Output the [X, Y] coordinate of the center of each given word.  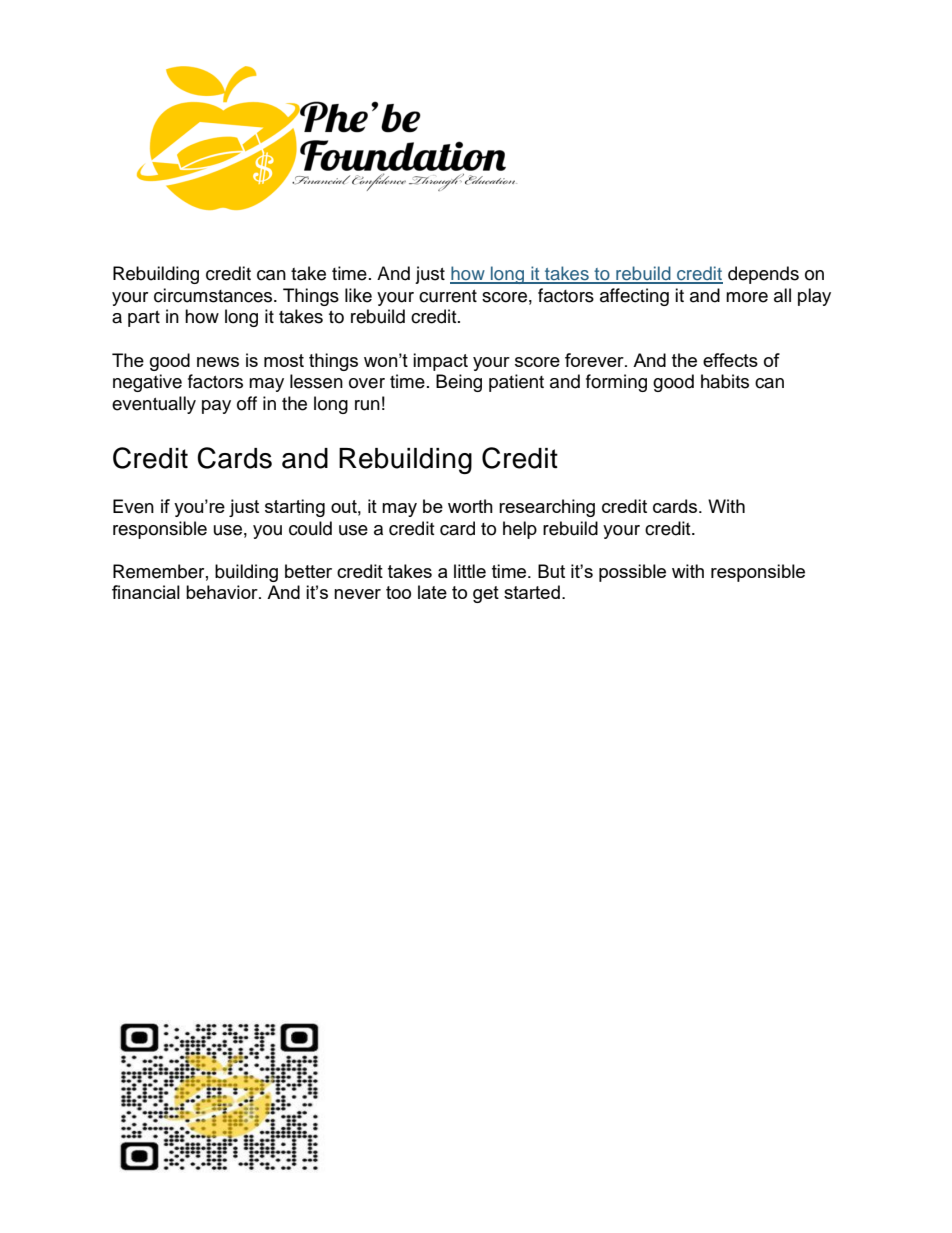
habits [725, 381]
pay [216, 407]
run [367, 405]
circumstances [214, 295]
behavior [223, 592]
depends [763, 275]
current [448, 296]
